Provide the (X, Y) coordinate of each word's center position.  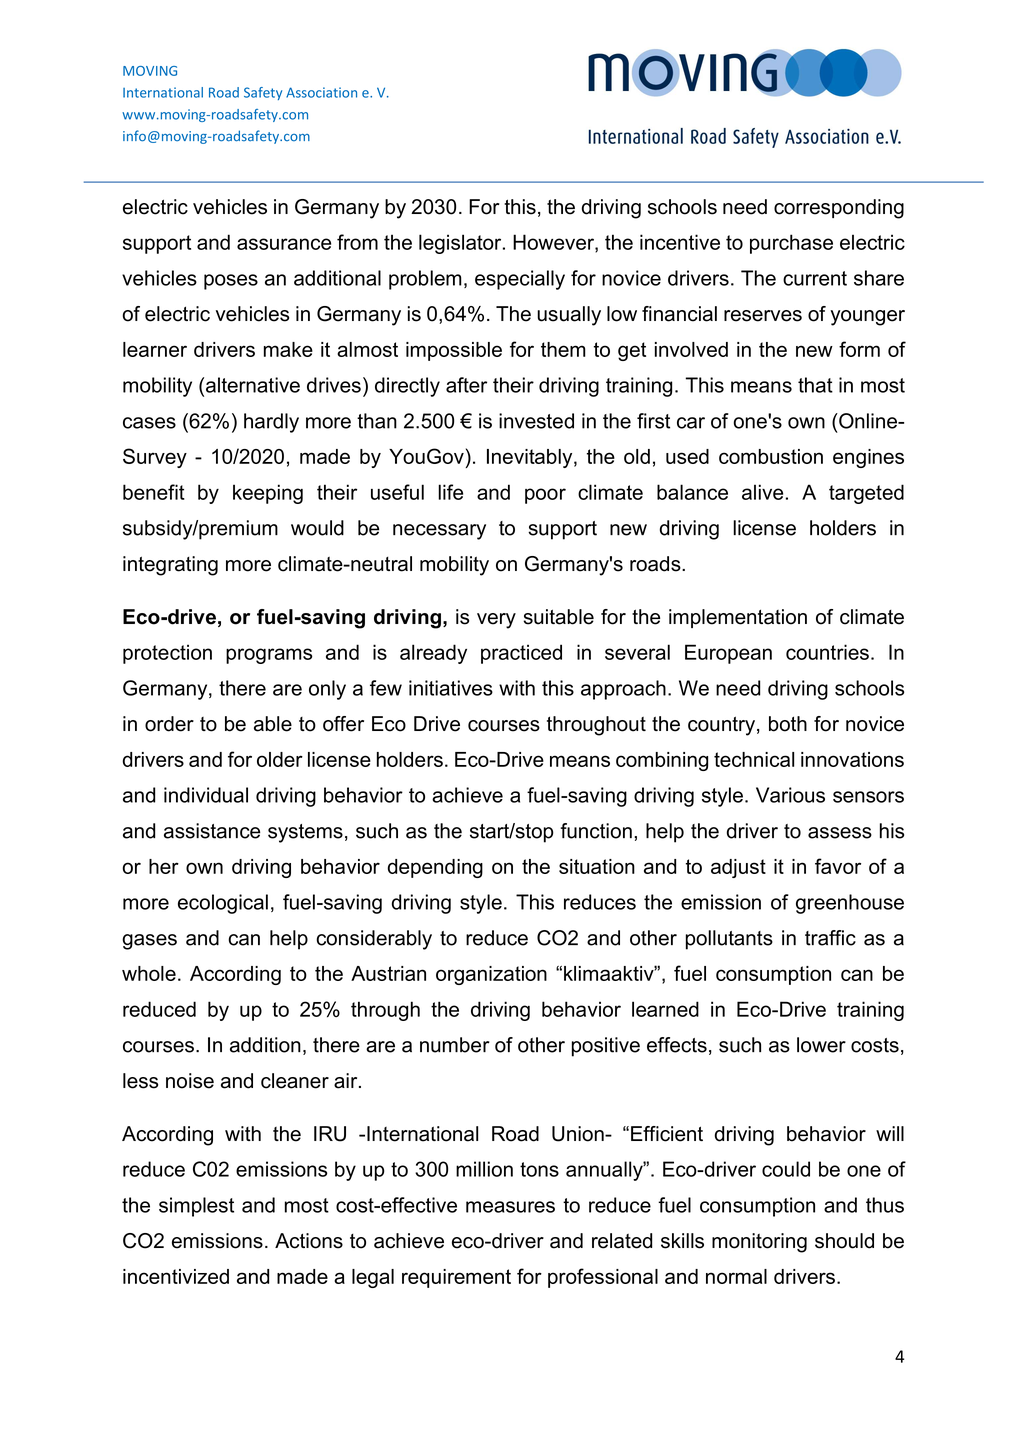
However (554, 243)
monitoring (759, 1243)
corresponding (839, 209)
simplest (196, 1207)
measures (510, 1207)
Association (321, 92)
